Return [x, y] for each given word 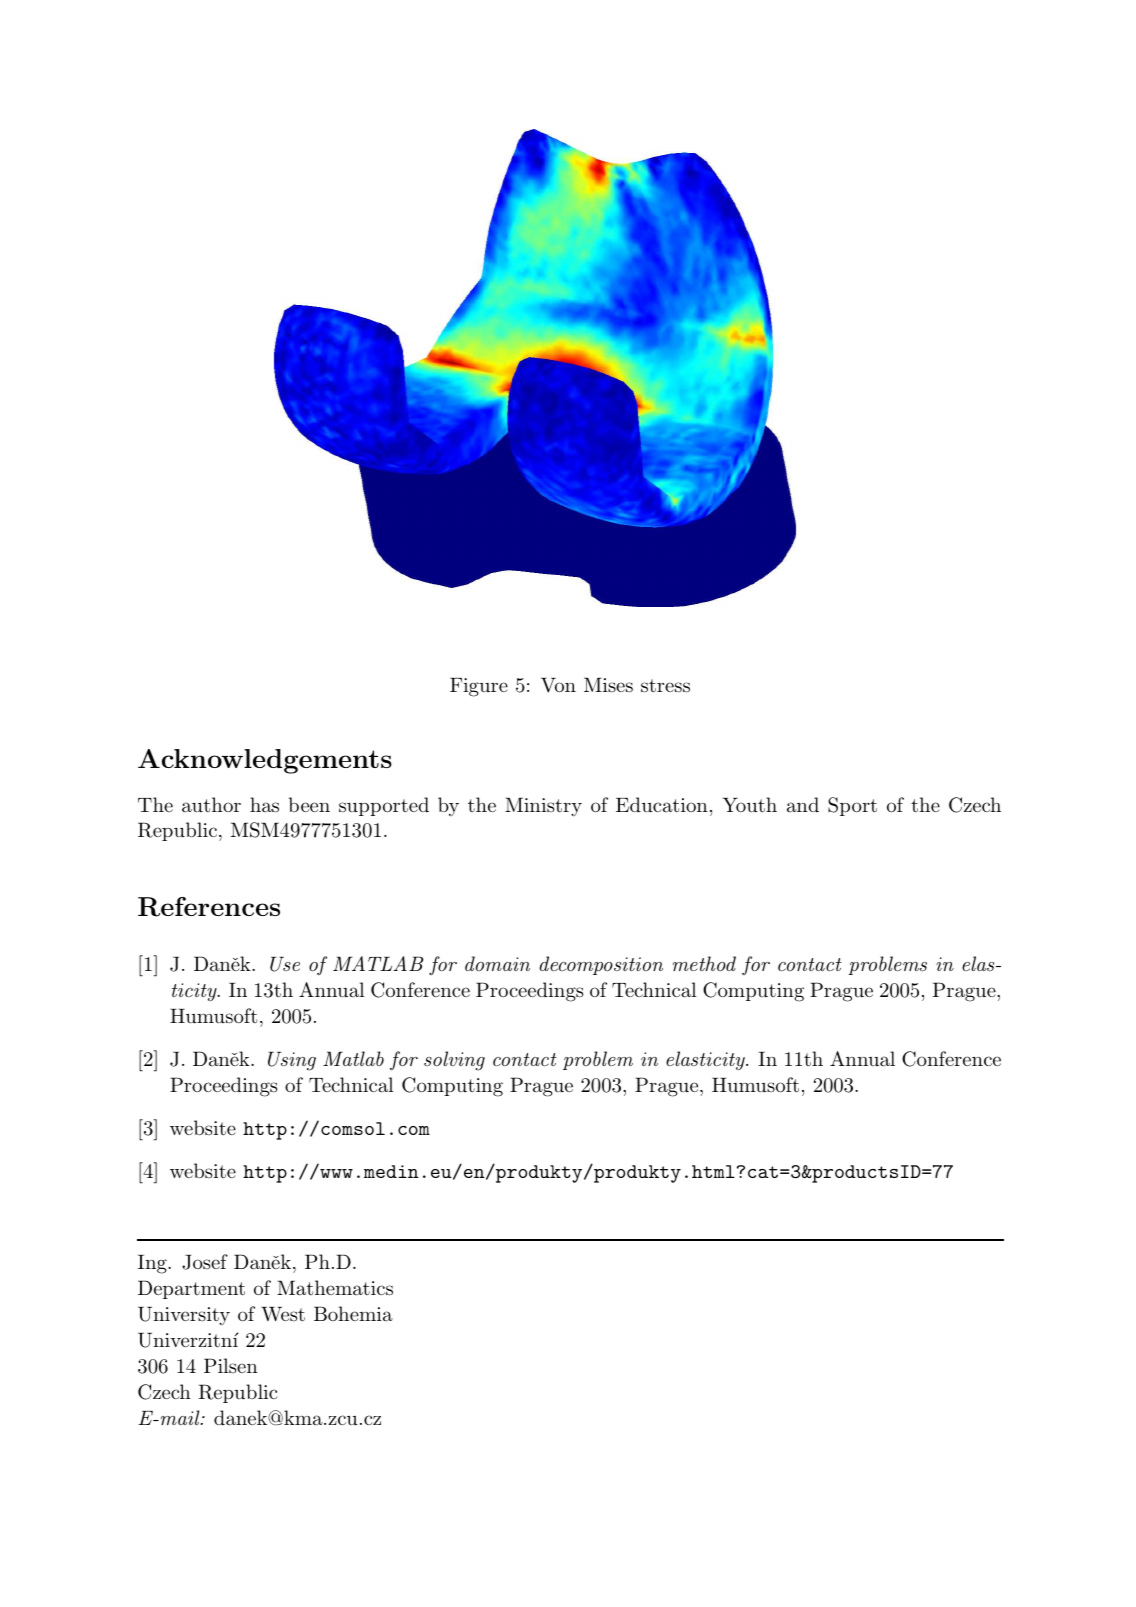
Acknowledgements [265, 761]
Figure [479, 687]
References [209, 907]
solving [454, 1061]
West [283, 1314]
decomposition [601, 965]
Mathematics [335, 1288]
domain [497, 963]
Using [292, 1061]
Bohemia [353, 1313]
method [704, 963]
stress [665, 686]
